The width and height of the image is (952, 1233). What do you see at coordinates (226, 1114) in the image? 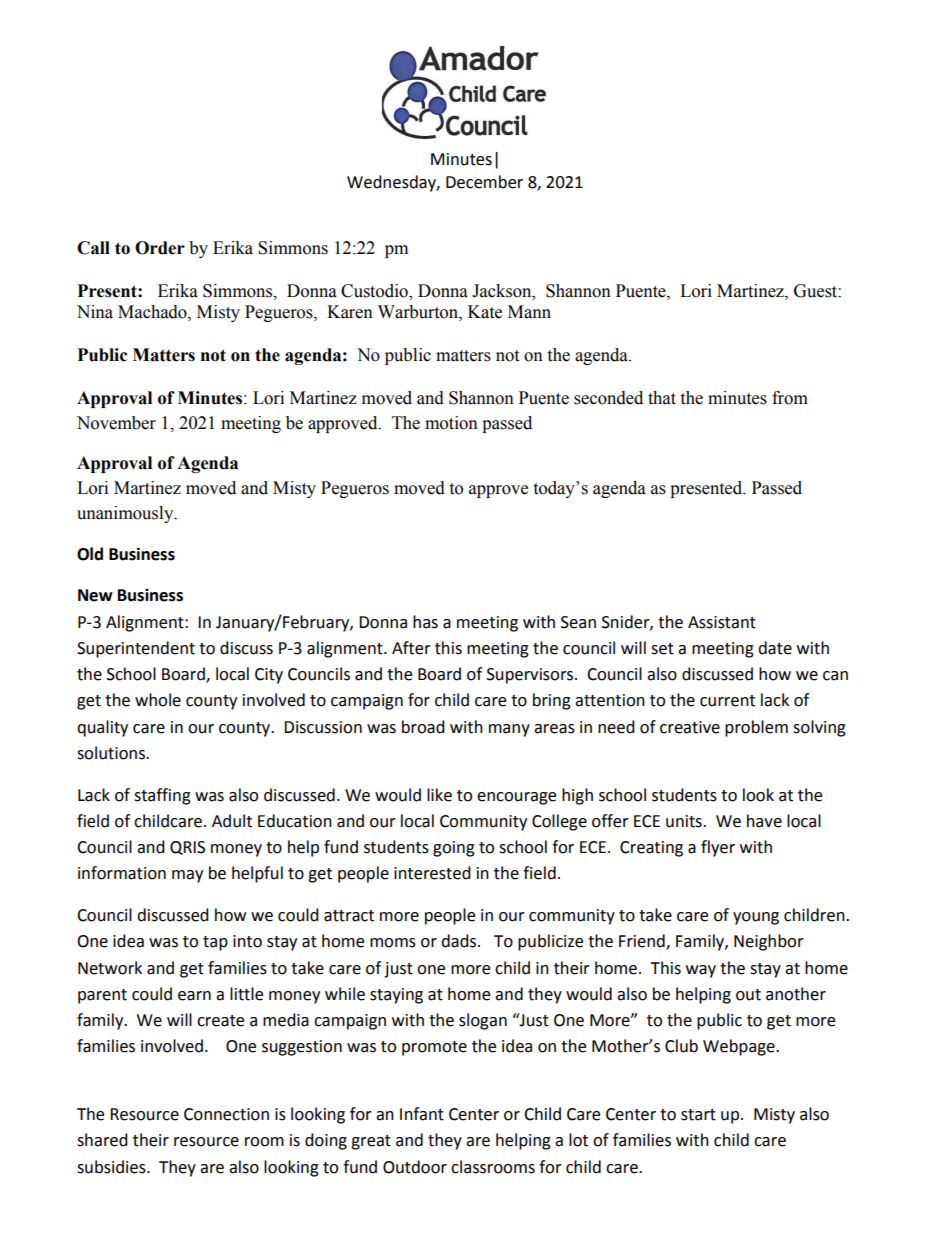
I see `Connection` at bounding box center [226, 1114].
